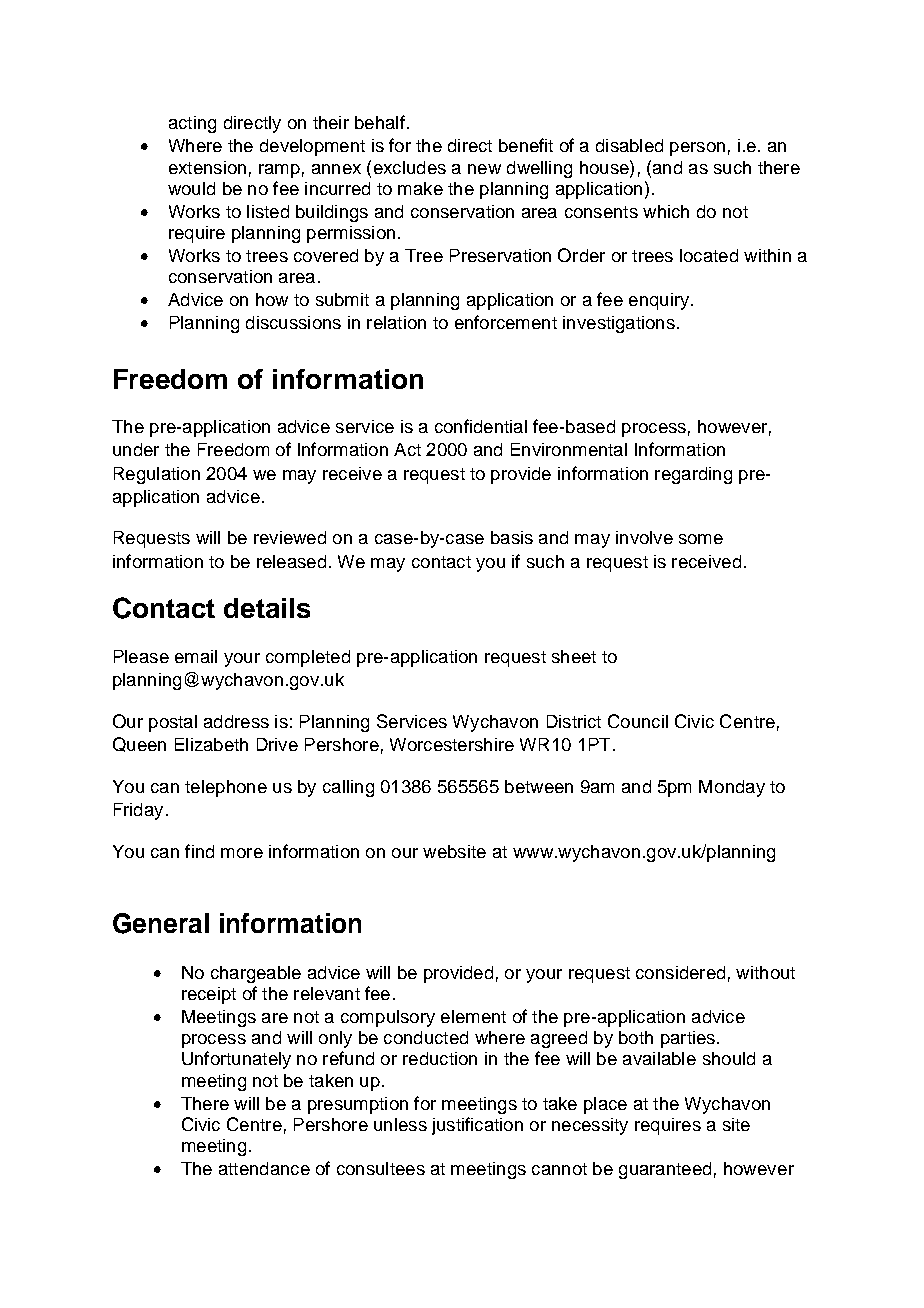  I want to click on attendance, so click(264, 1168).
